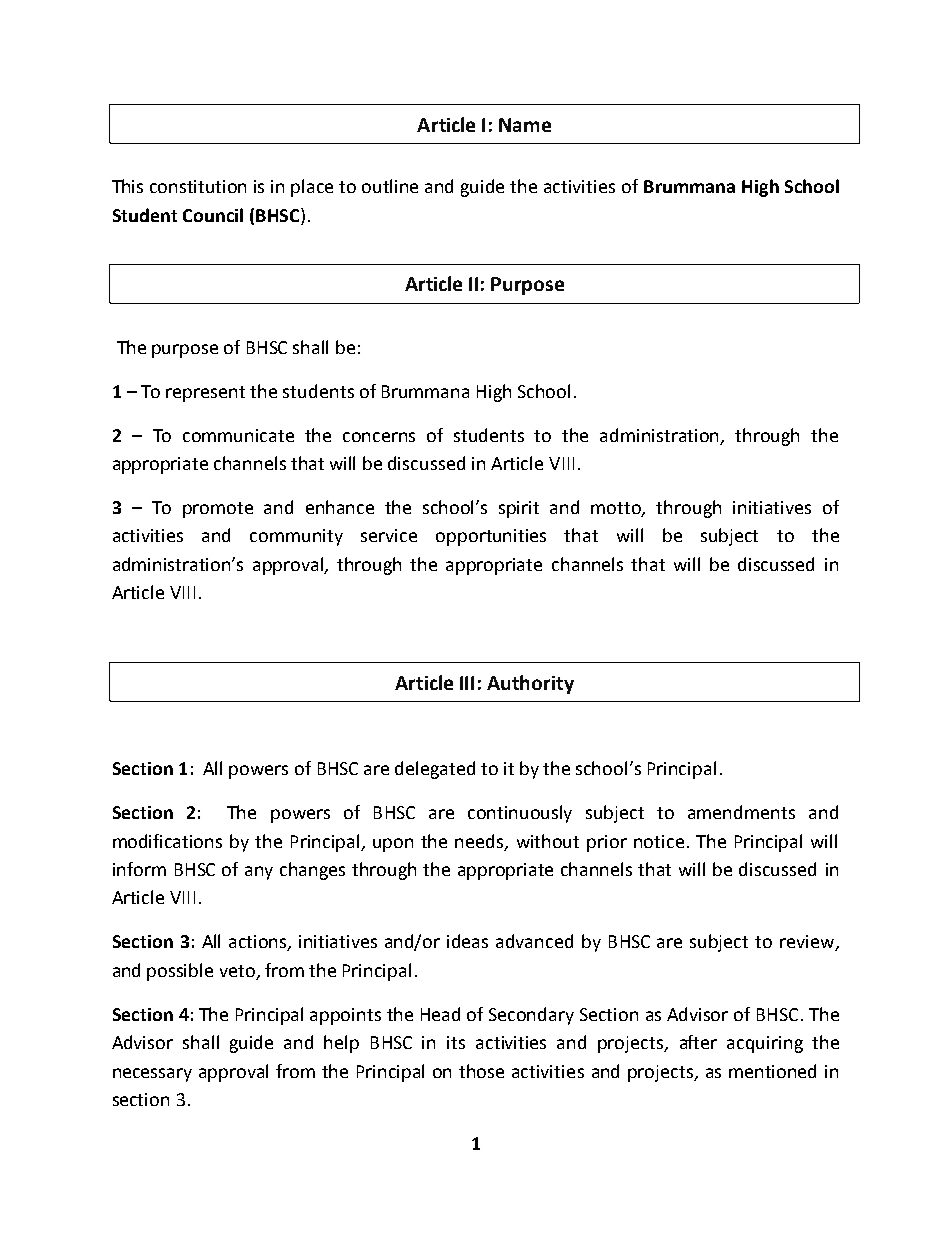 The height and width of the screenshot is (1233, 952). I want to click on outline, so click(390, 186).
